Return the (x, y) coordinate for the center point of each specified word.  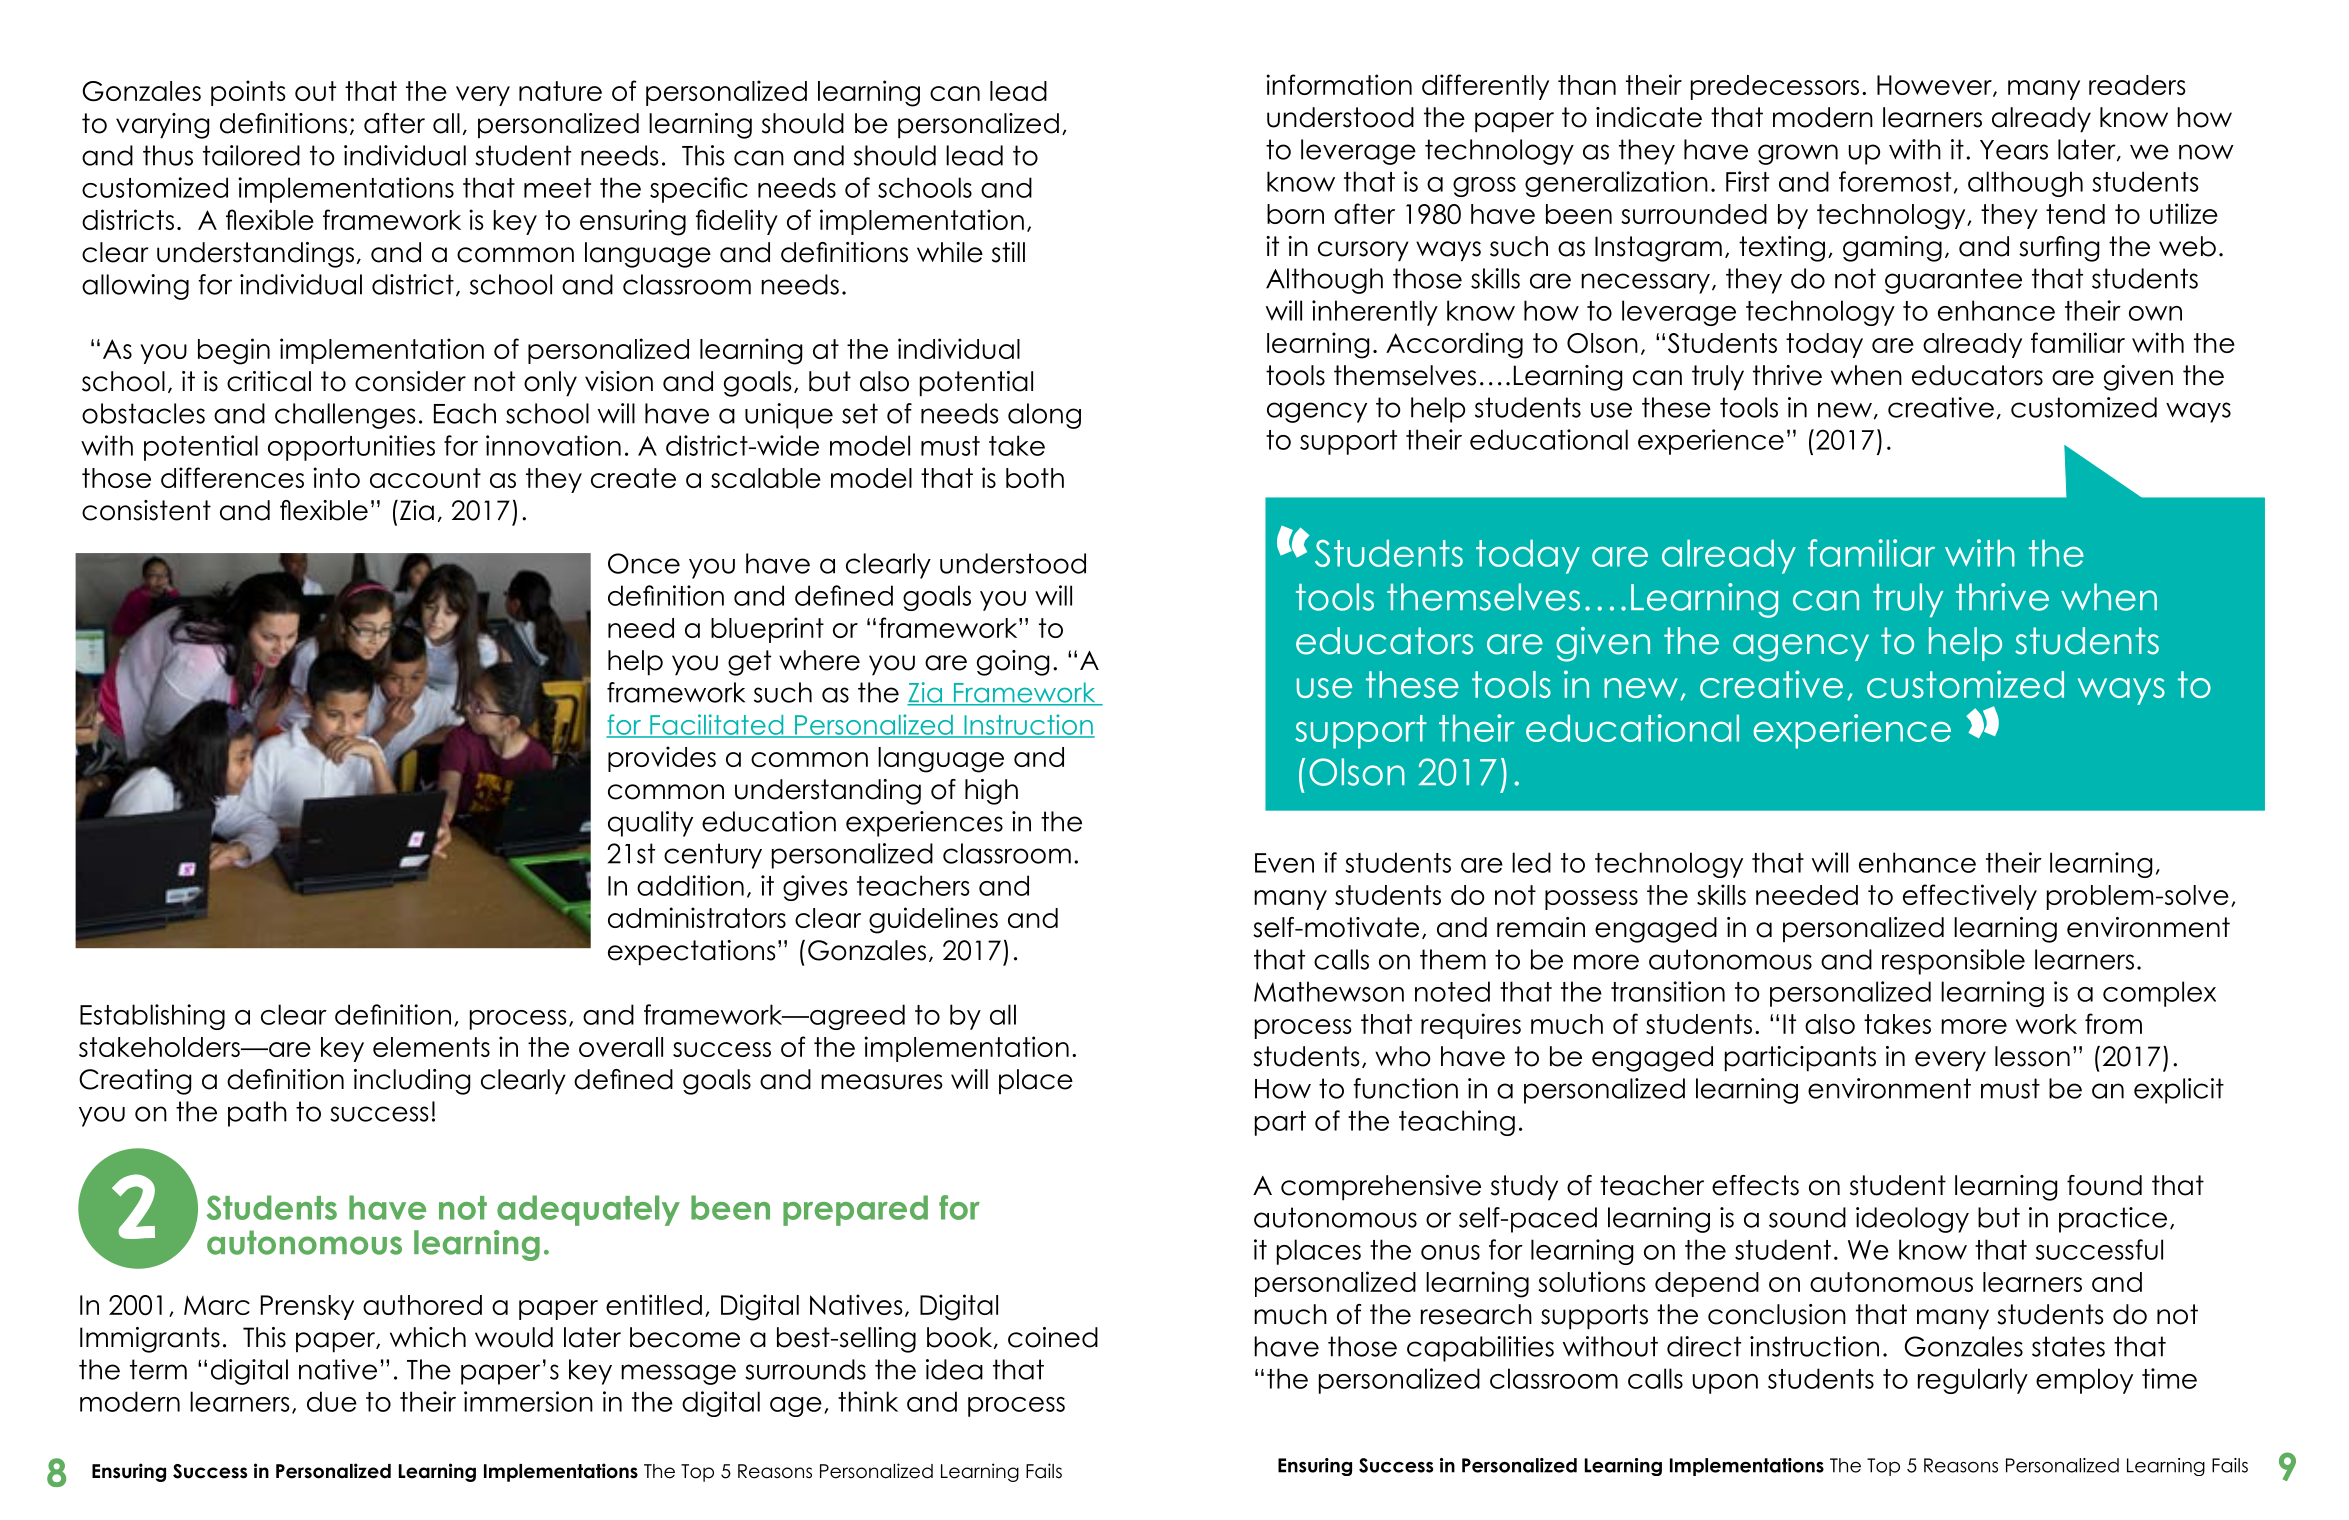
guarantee (1953, 281)
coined (1053, 1337)
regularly (1973, 1381)
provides (662, 759)
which (428, 1337)
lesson (2032, 1056)
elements (431, 1047)
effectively (1970, 897)
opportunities (351, 448)
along (1044, 416)
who (1403, 1056)
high (991, 792)
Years (2014, 150)
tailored (251, 155)
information (1339, 84)
